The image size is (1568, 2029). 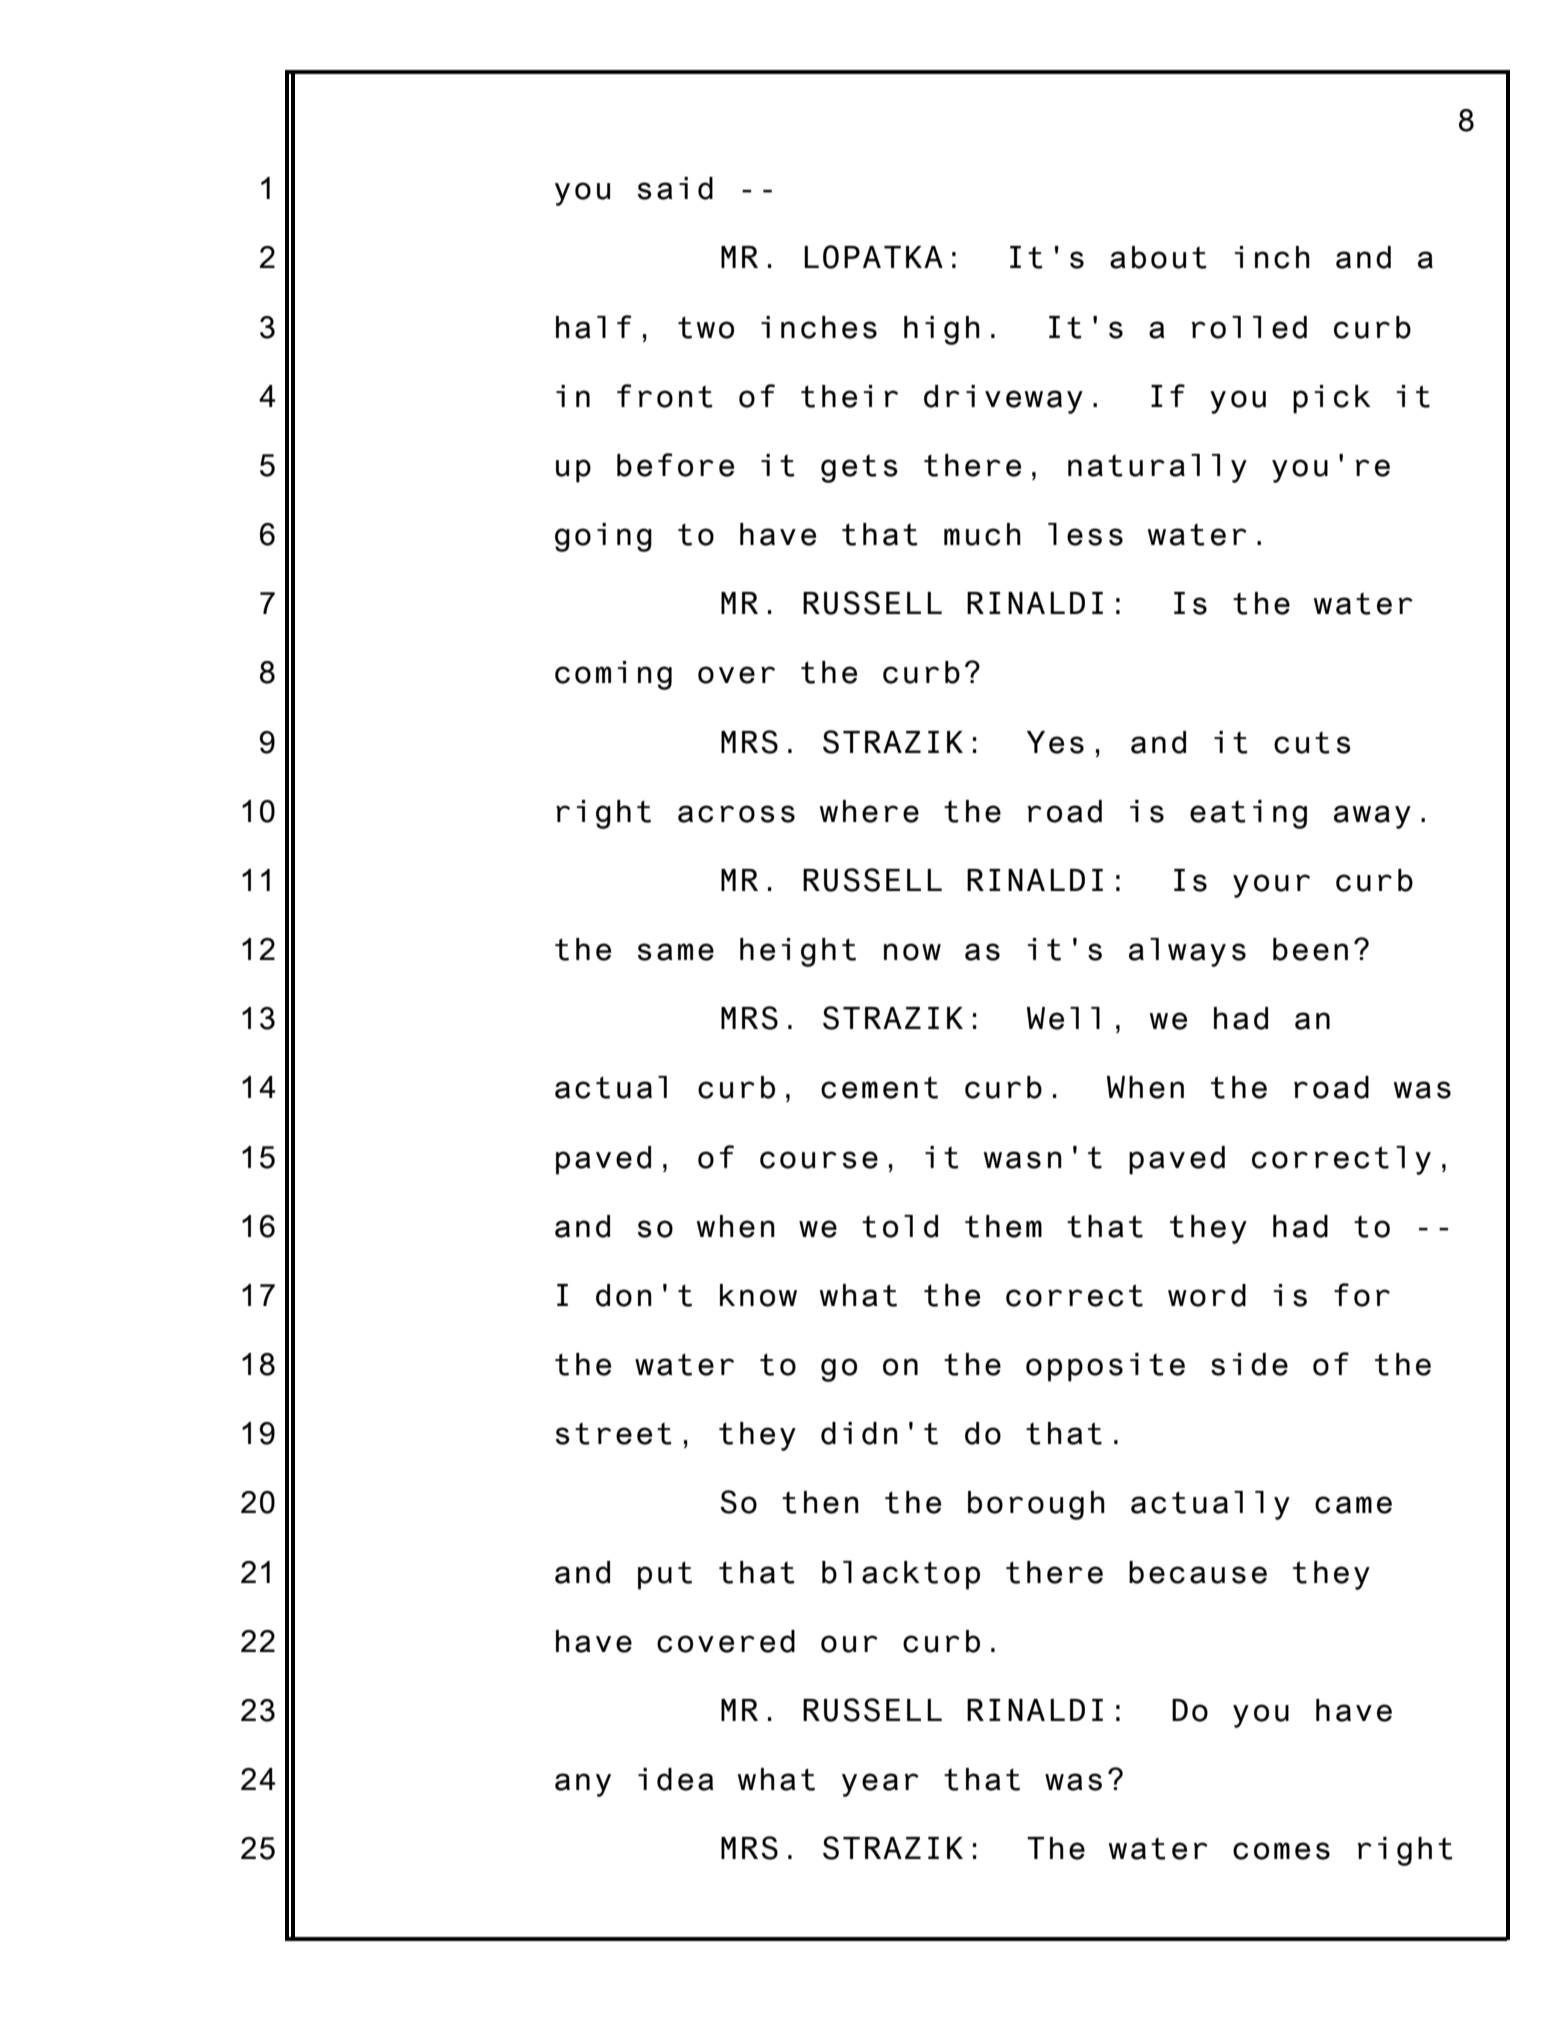 I want to click on high, so click(x=942, y=330).
